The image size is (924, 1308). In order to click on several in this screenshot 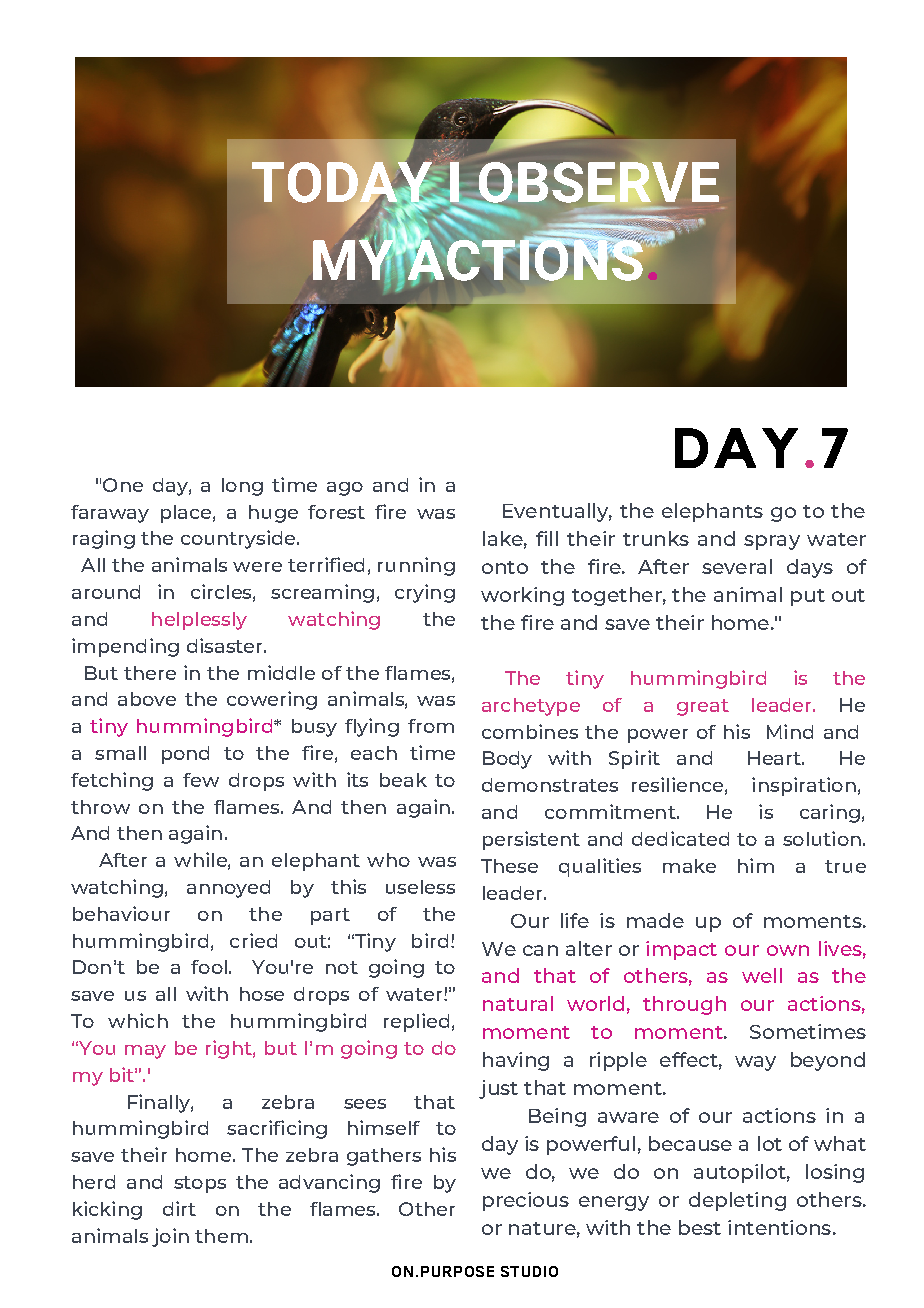, I will do `click(737, 566)`.
